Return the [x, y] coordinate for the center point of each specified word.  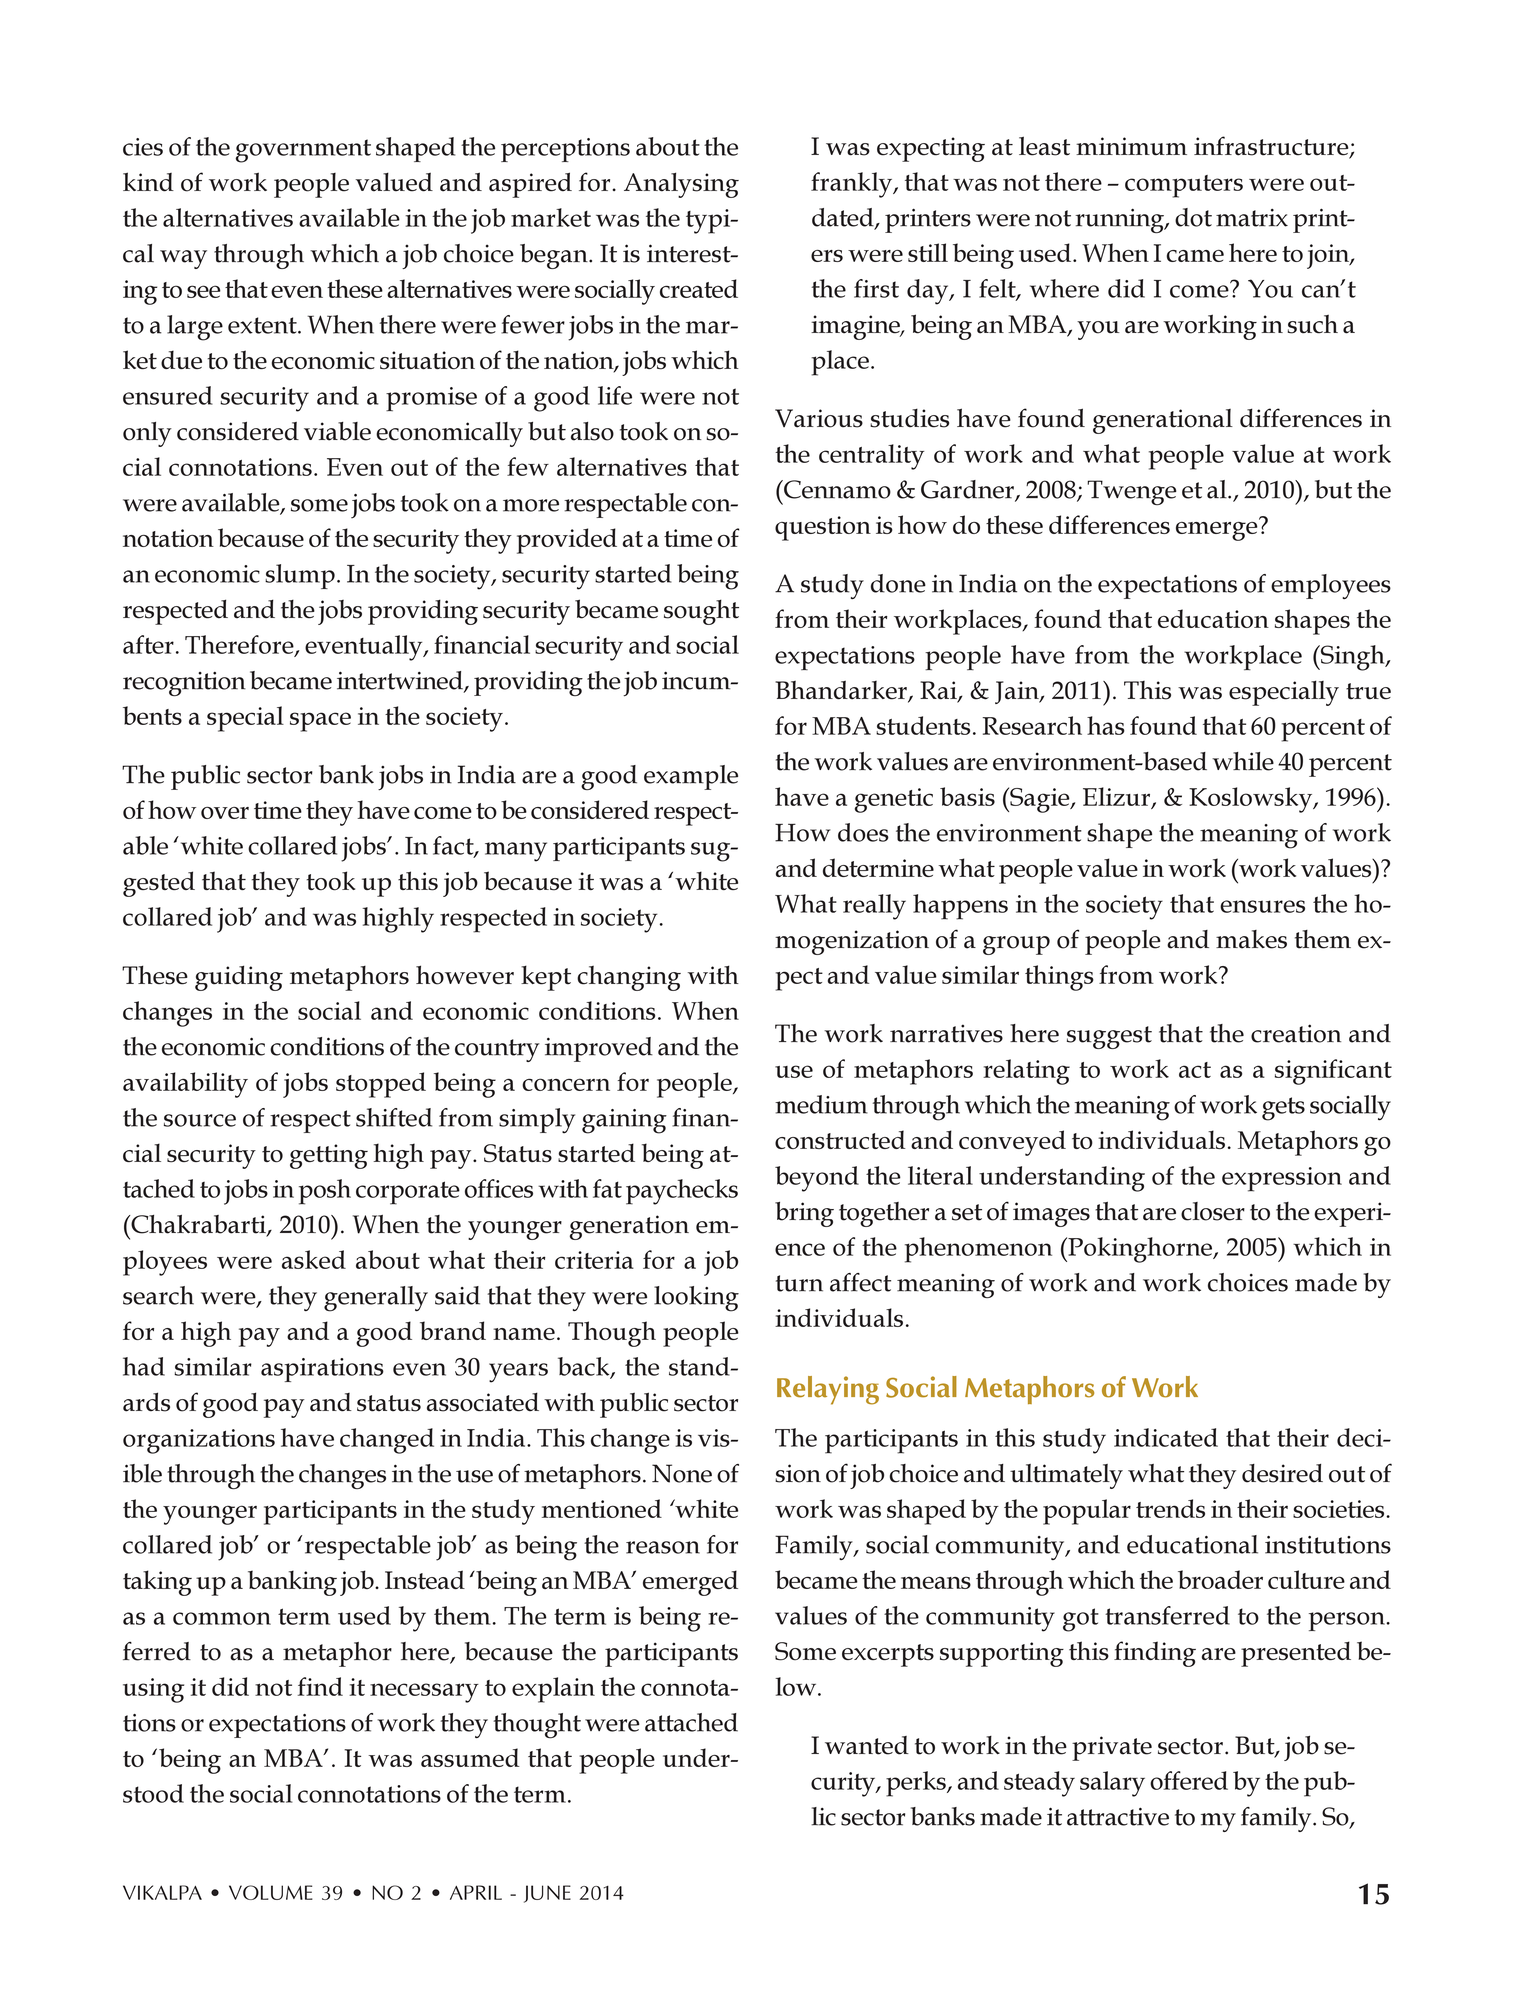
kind [148, 182]
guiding [239, 978]
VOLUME [271, 1892]
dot [1193, 217]
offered [1189, 1780]
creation [1296, 1033]
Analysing [681, 185]
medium [821, 1104]
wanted [867, 1745]
